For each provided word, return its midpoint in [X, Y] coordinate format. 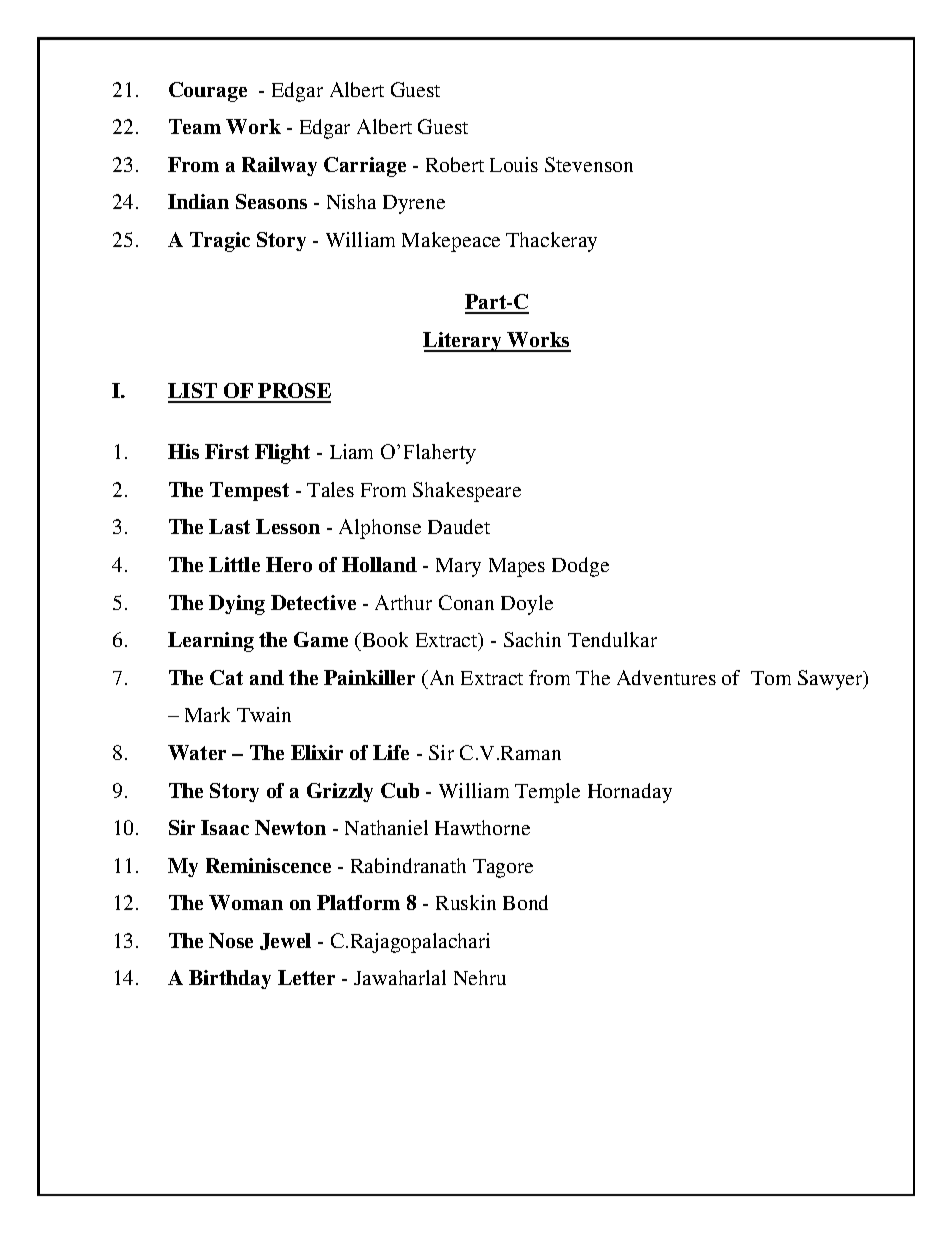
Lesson [288, 526]
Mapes [517, 567]
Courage [208, 92]
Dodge [580, 567]
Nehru [480, 977]
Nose [231, 940]
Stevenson [589, 164]
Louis [514, 164]
